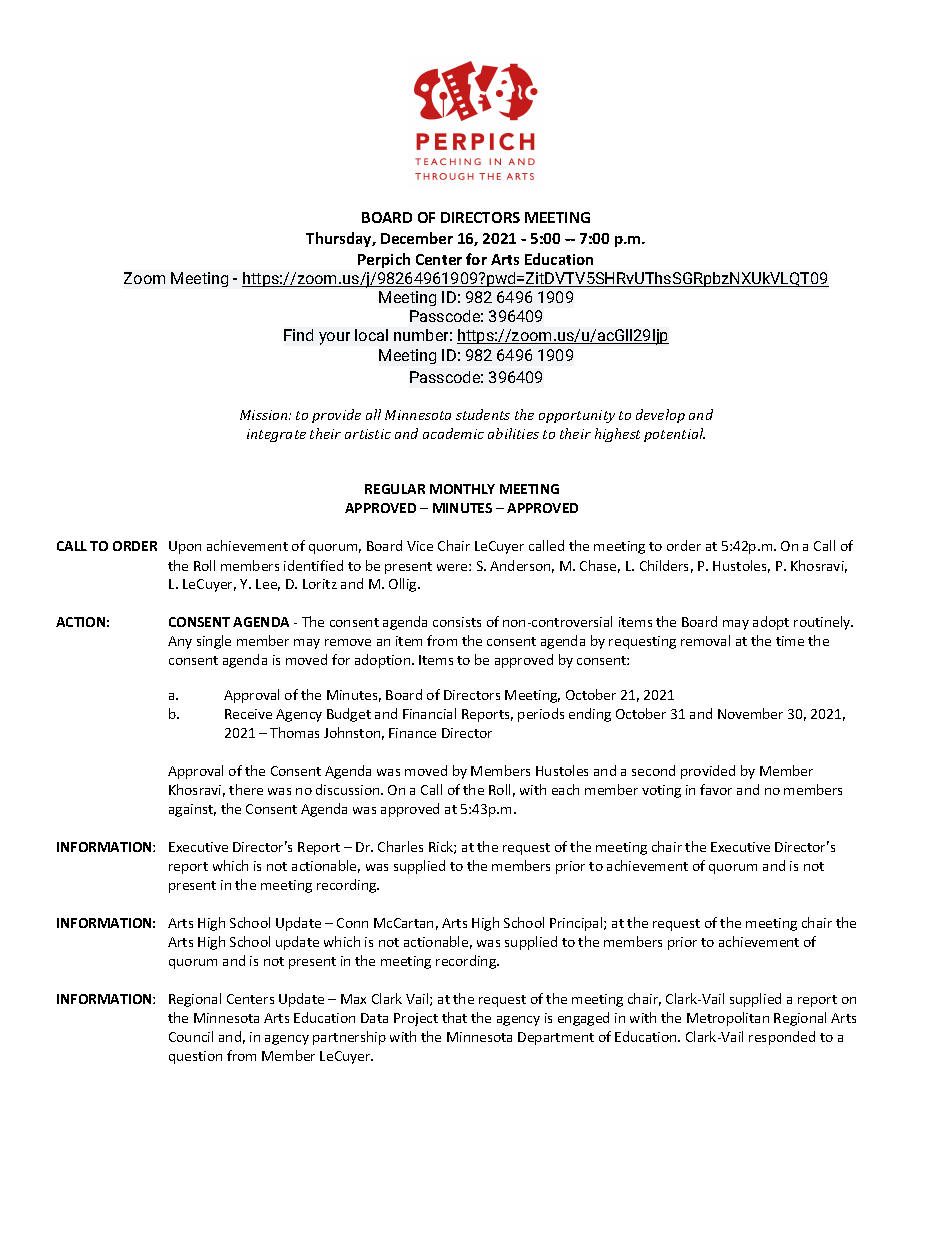  Describe the element at coordinates (513, 433) in the page. I see `abilities` at that location.
